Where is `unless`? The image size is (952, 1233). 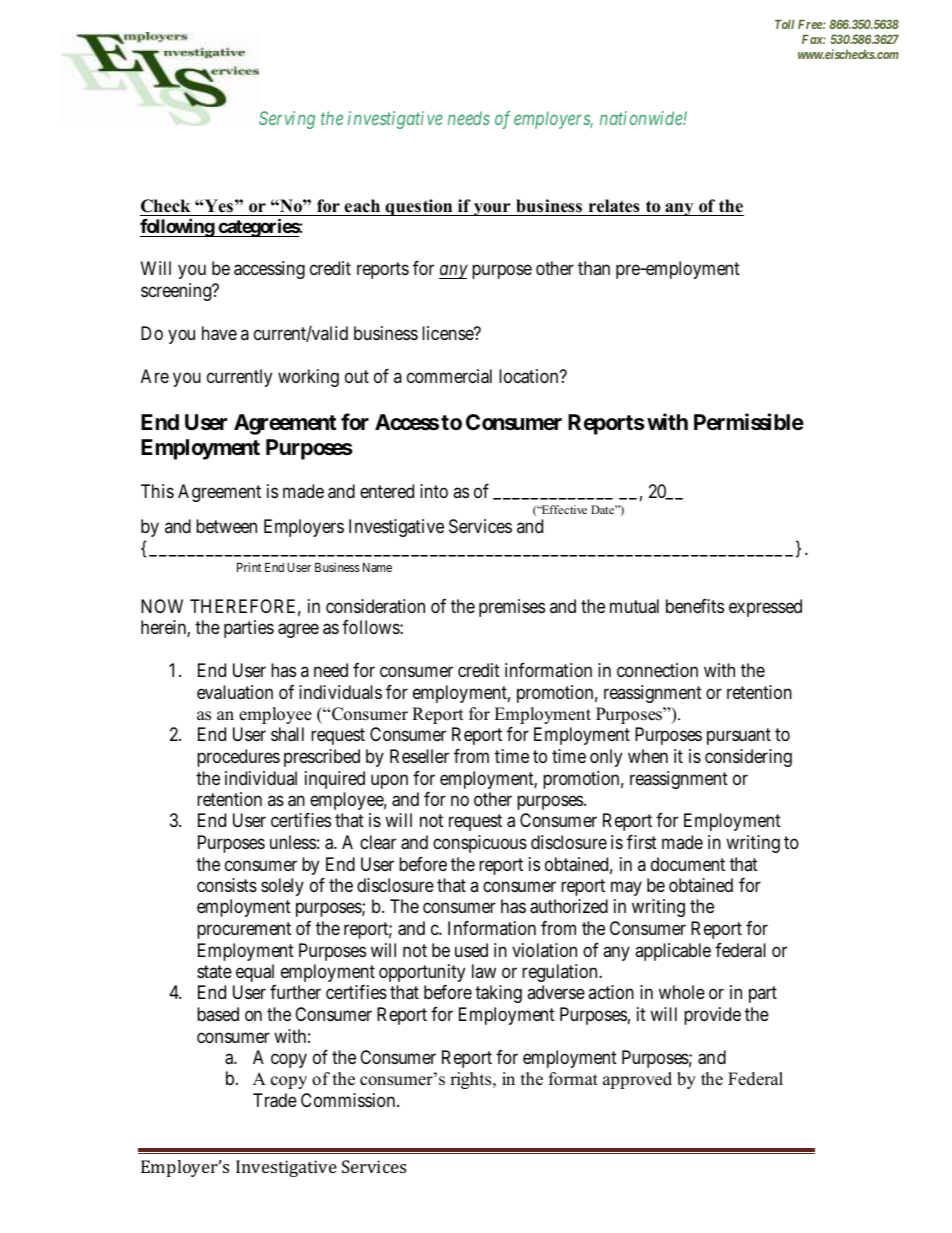 unless is located at coordinates (293, 842).
